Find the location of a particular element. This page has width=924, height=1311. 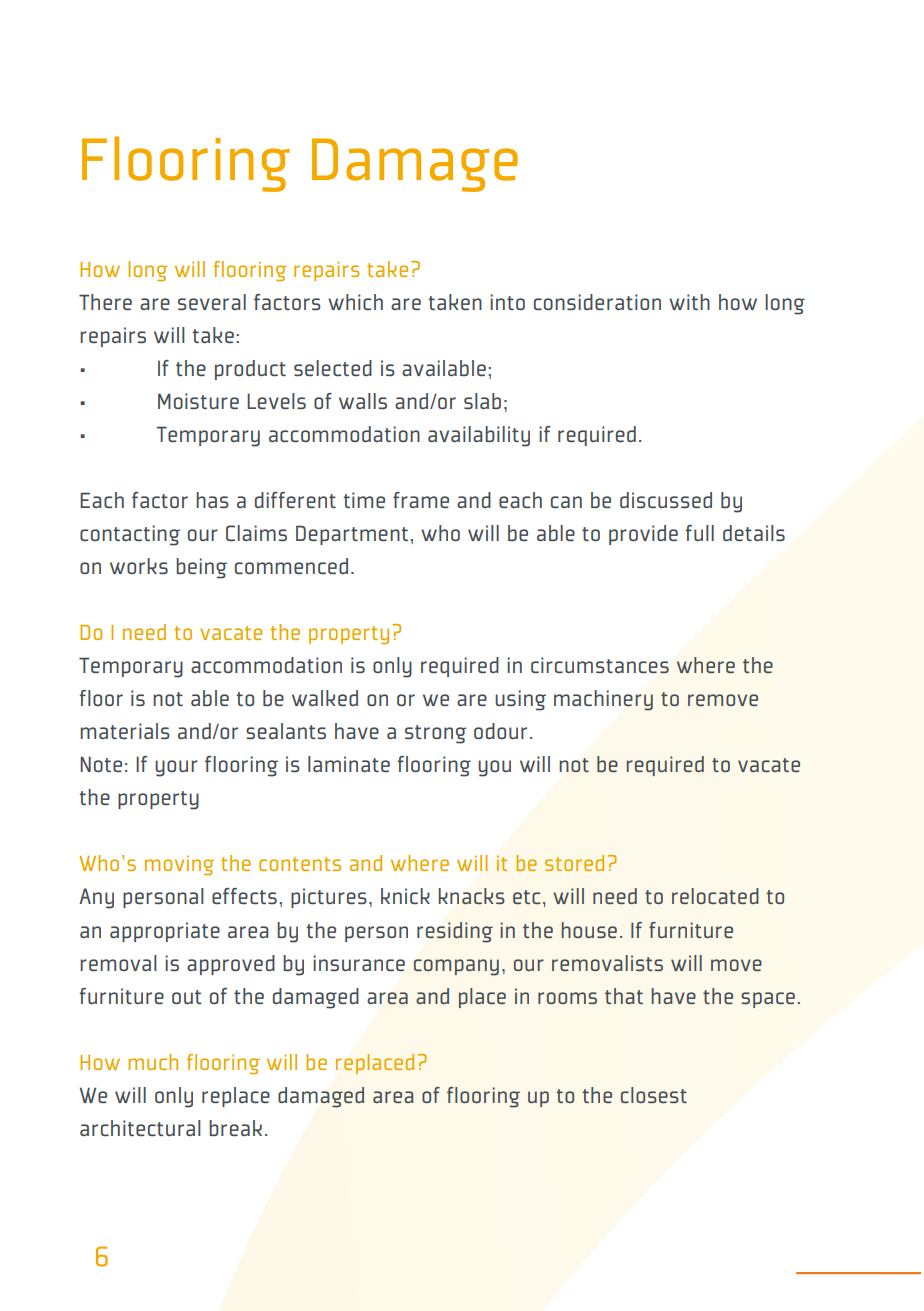

into is located at coordinates (507, 302).
